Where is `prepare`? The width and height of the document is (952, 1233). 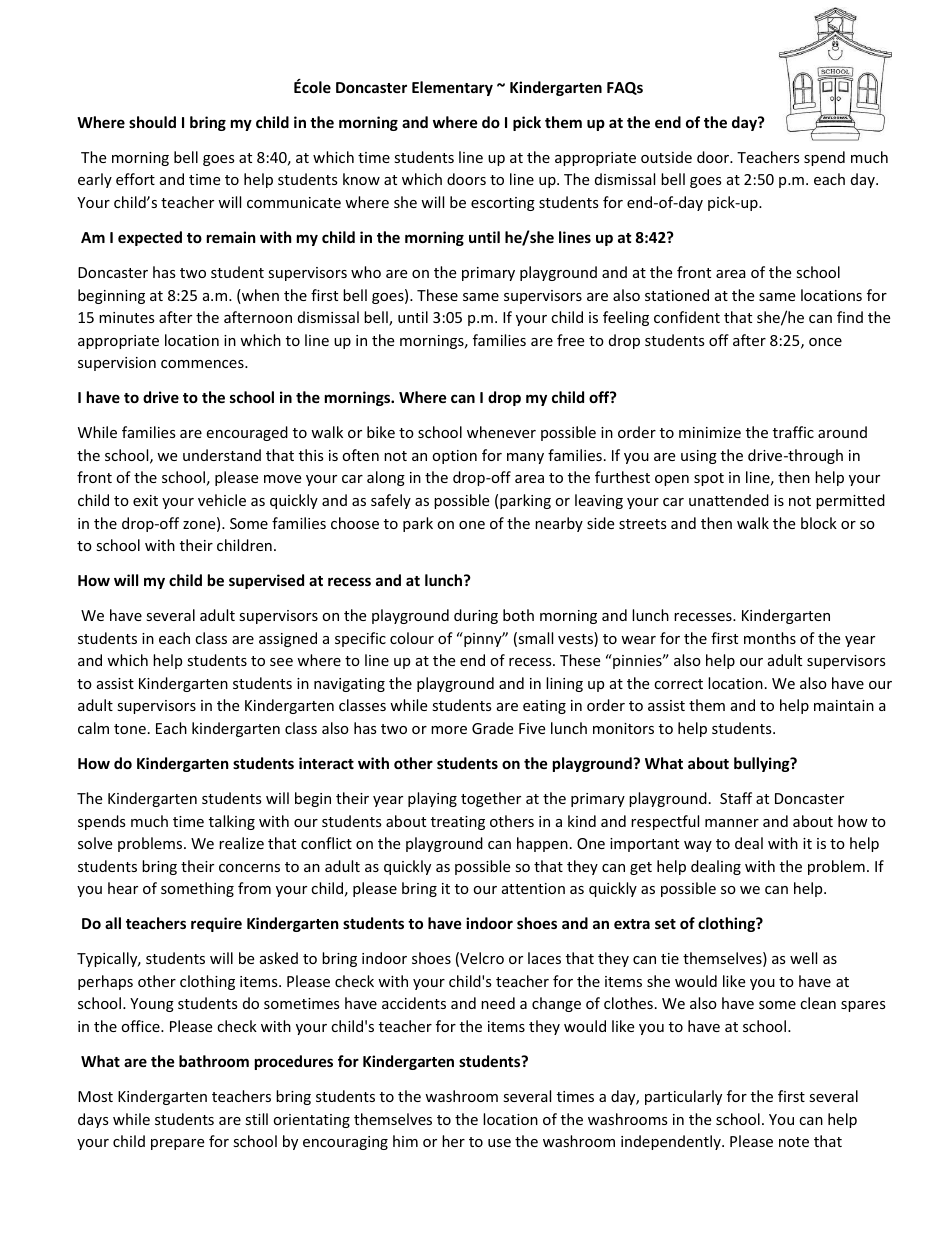
prepare is located at coordinates (177, 1144).
